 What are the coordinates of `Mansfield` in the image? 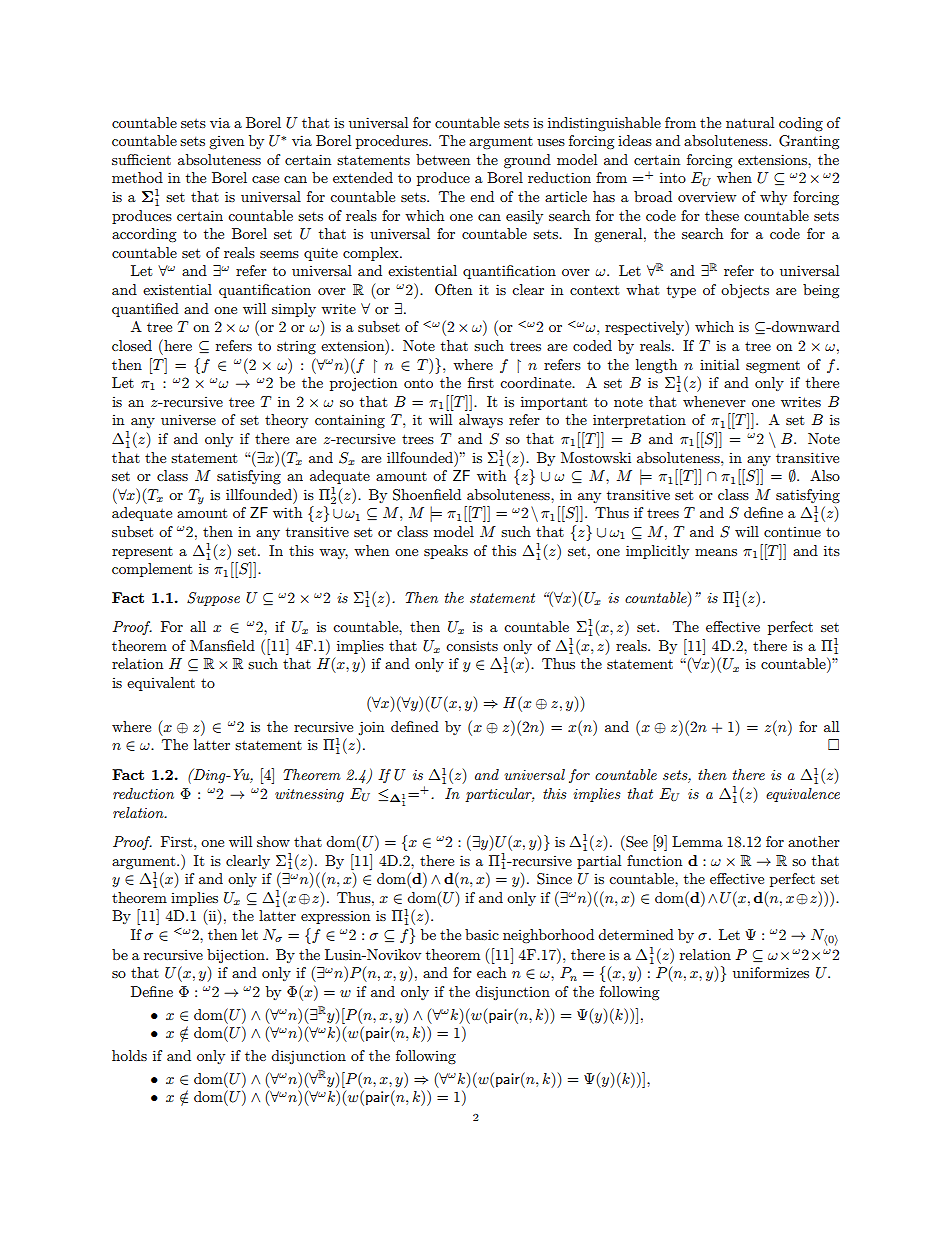 It's located at (222, 645).
